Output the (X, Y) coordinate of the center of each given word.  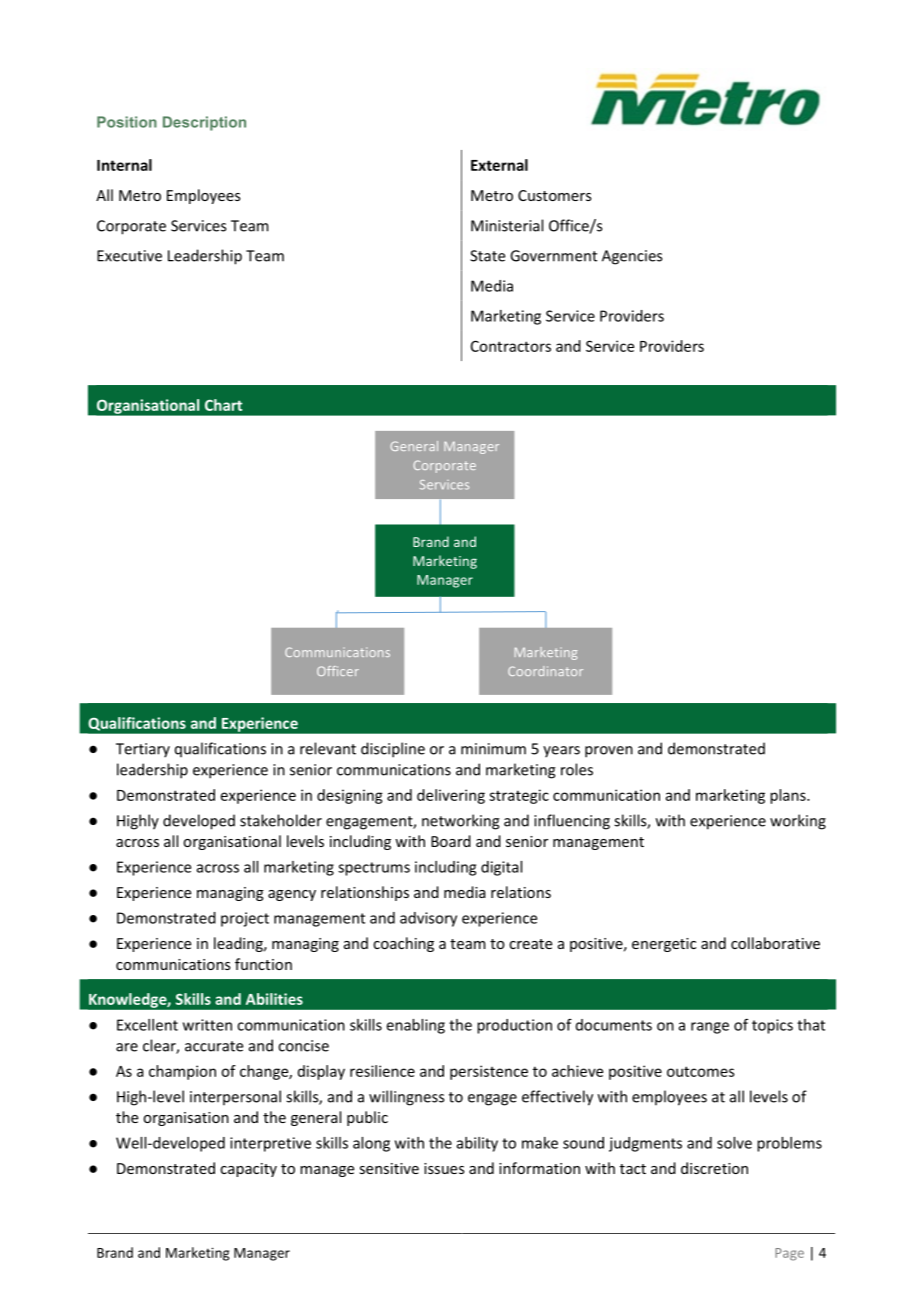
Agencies (632, 257)
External (499, 165)
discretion (714, 1168)
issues (444, 1168)
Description (204, 123)
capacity (248, 1170)
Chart (223, 405)
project (245, 919)
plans (789, 796)
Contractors (511, 346)
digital (501, 868)
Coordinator (545, 671)
